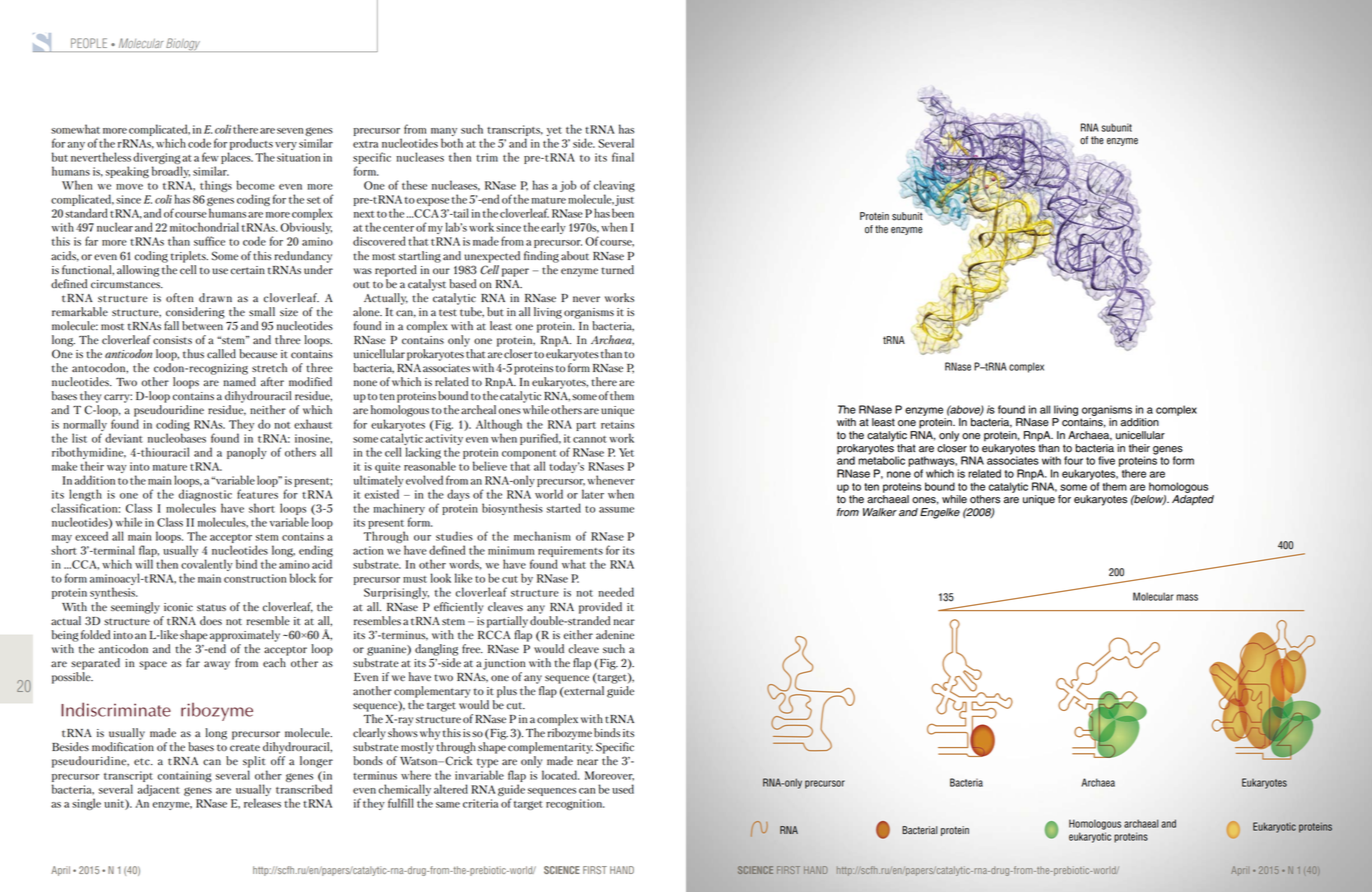 The width and height of the screenshot is (1372, 892). What do you see at coordinates (1073, 460) in the screenshot?
I see `four` at bounding box center [1073, 460].
